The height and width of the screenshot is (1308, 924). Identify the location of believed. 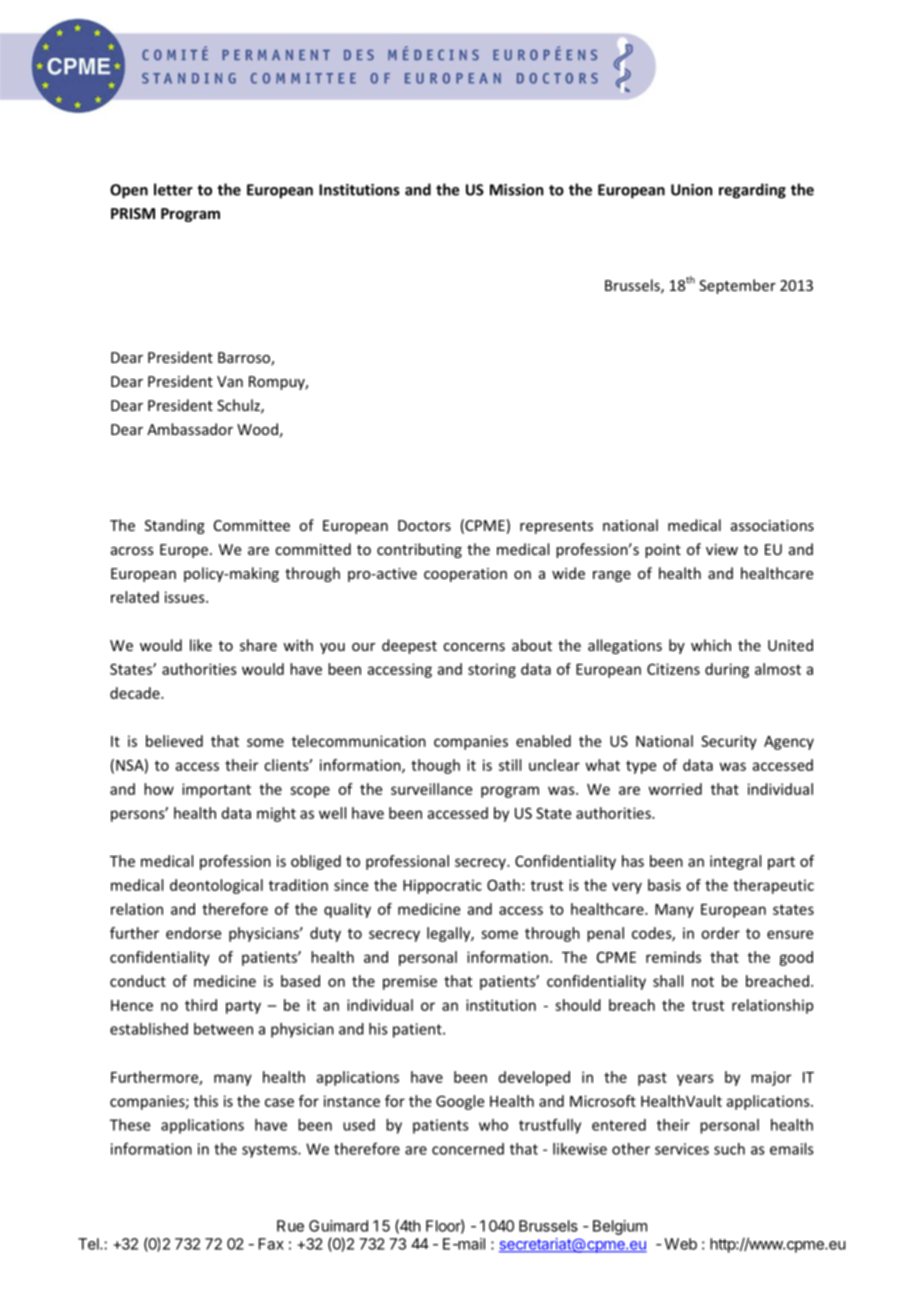
(174, 741).
